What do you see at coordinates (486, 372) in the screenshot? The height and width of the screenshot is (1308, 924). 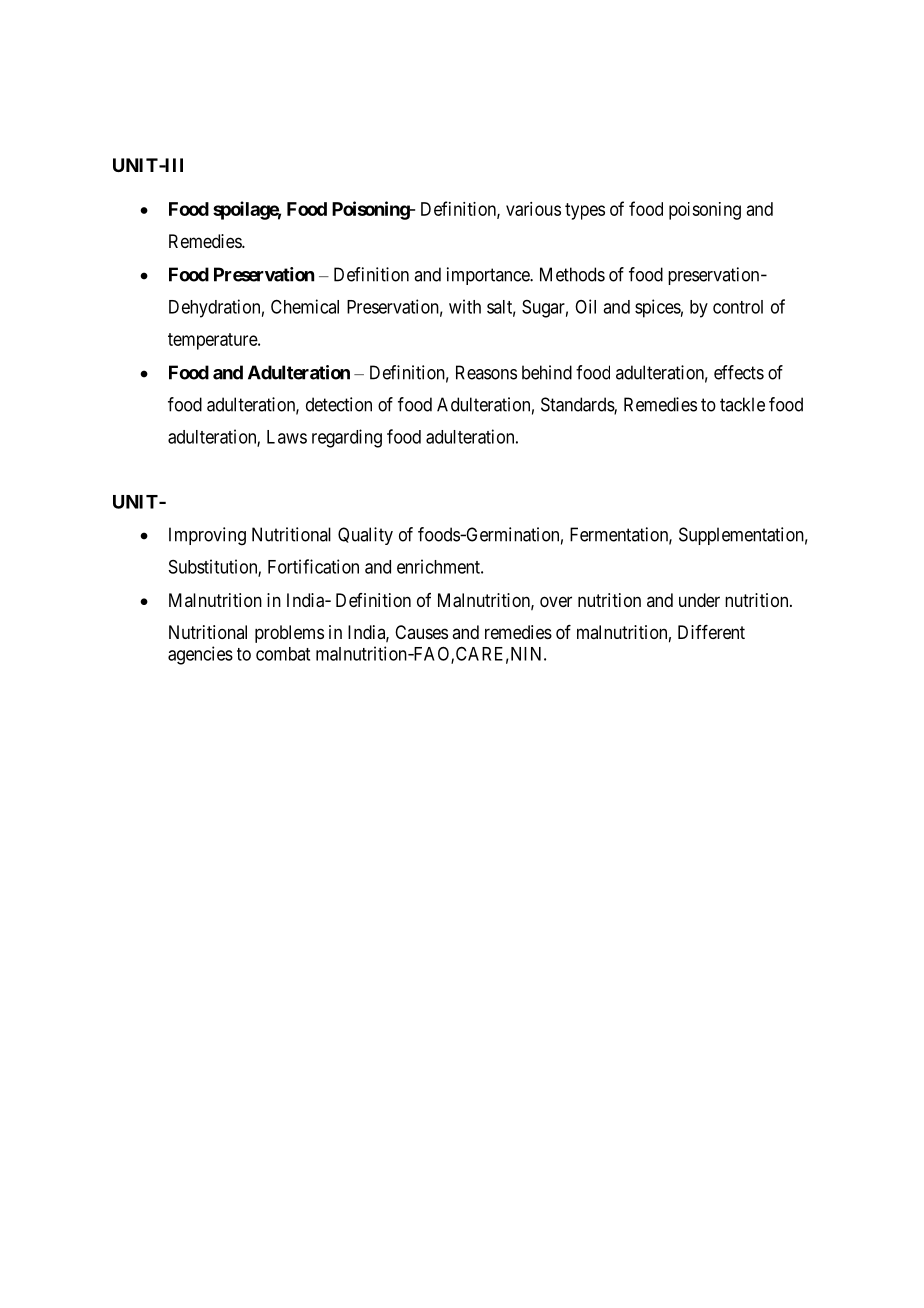 I see `Reasons` at bounding box center [486, 372].
